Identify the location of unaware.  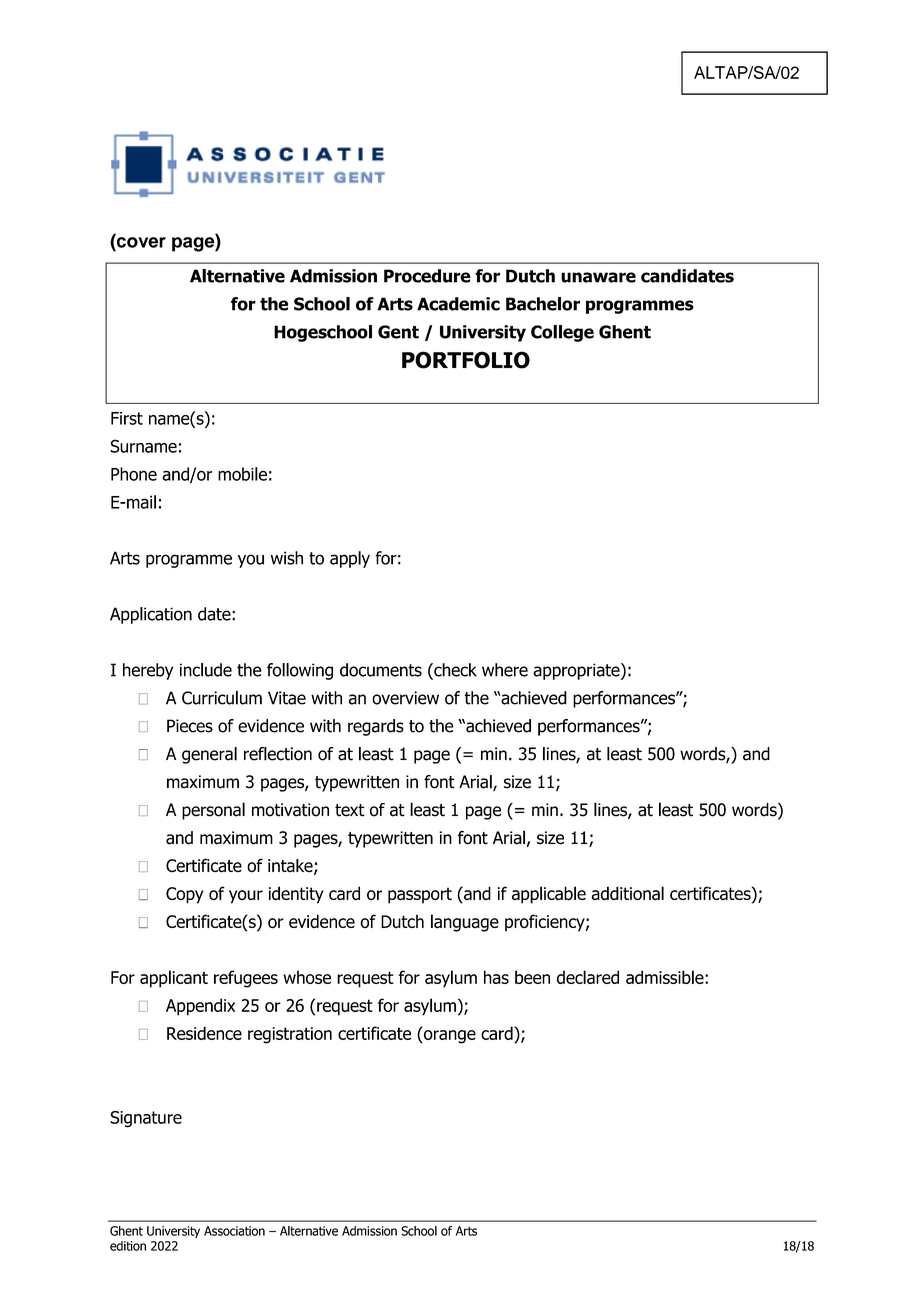
(598, 277).
